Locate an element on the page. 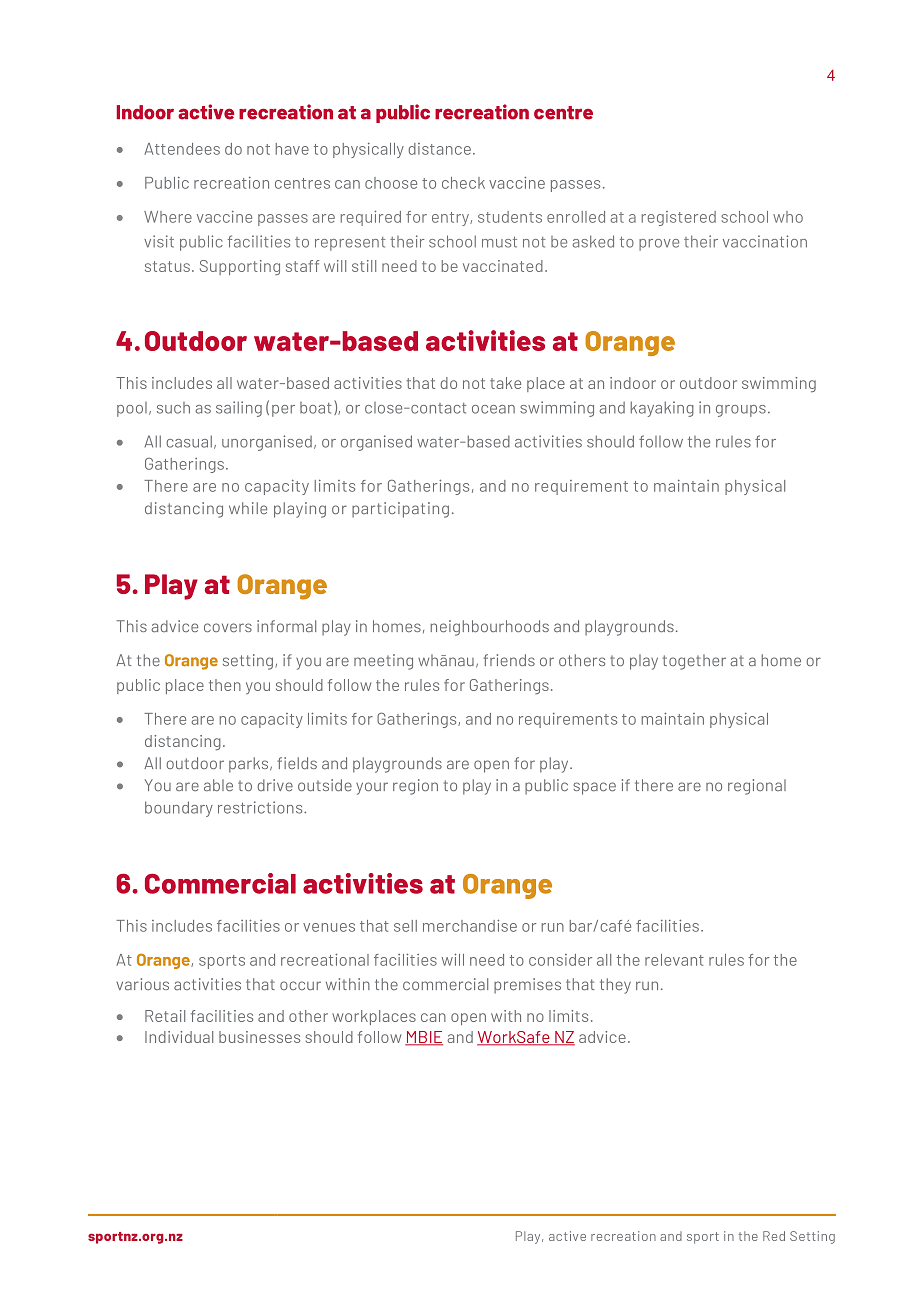 The image size is (924, 1308). Attendees is located at coordinates (182, 149).
